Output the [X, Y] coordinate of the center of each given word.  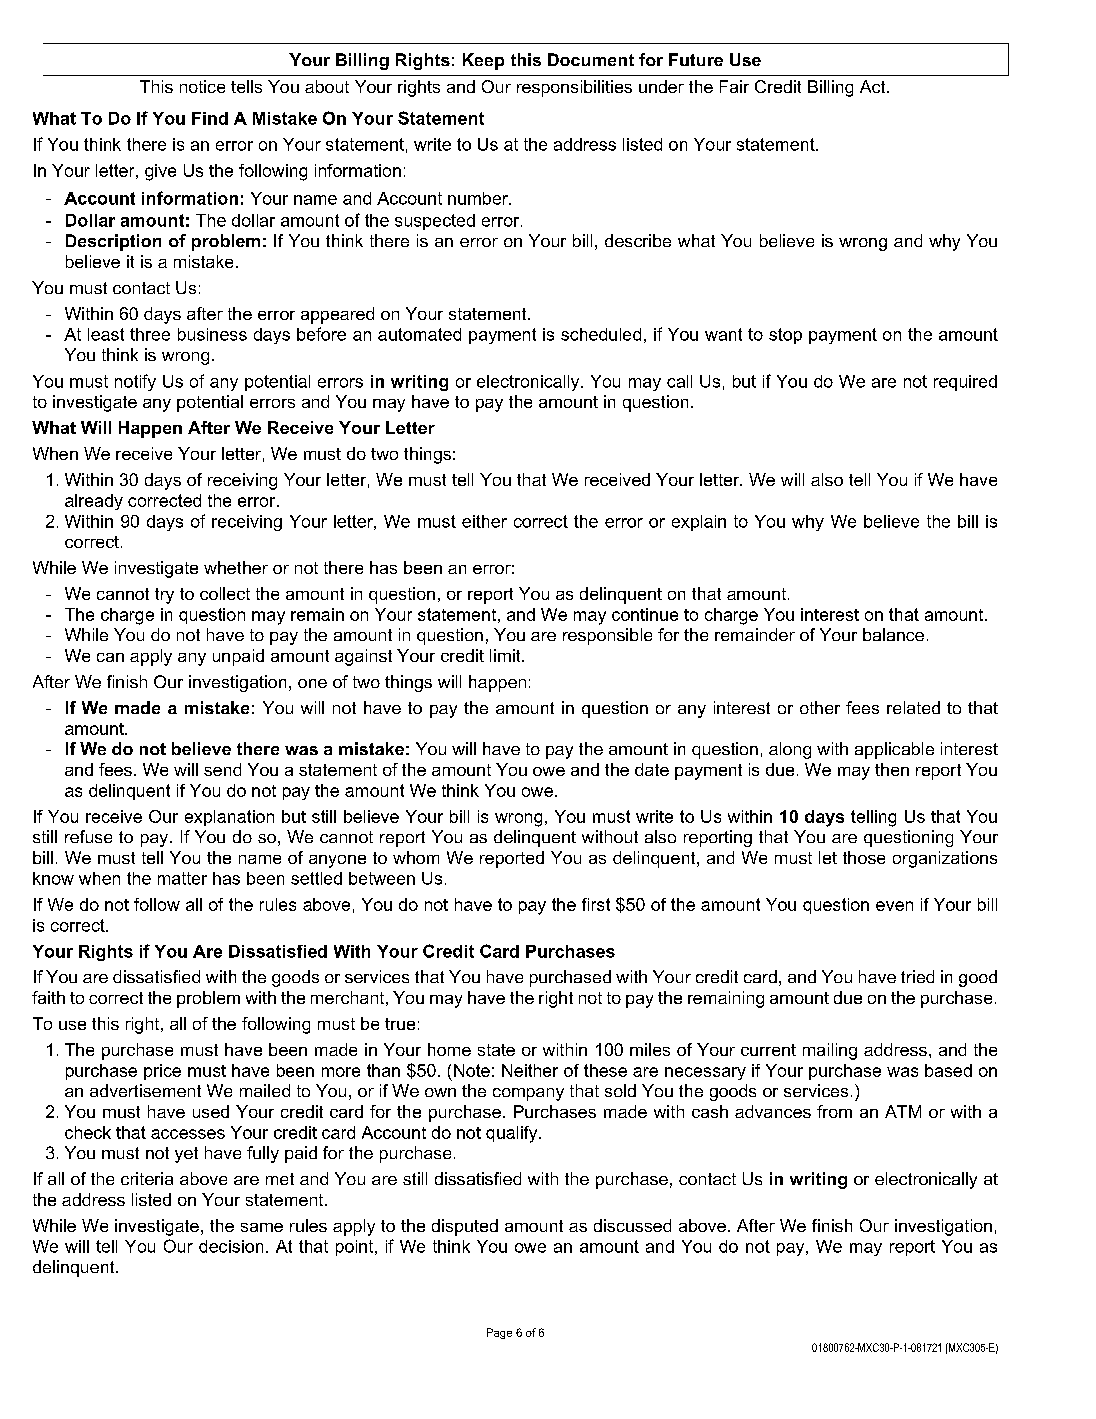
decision [231, 1246]
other [820, 707]
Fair [734, 86]
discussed [632, 1225]
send [222, 769]
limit [506, 655]
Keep [483, 61]
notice [202, 86]
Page [499, 1333]
